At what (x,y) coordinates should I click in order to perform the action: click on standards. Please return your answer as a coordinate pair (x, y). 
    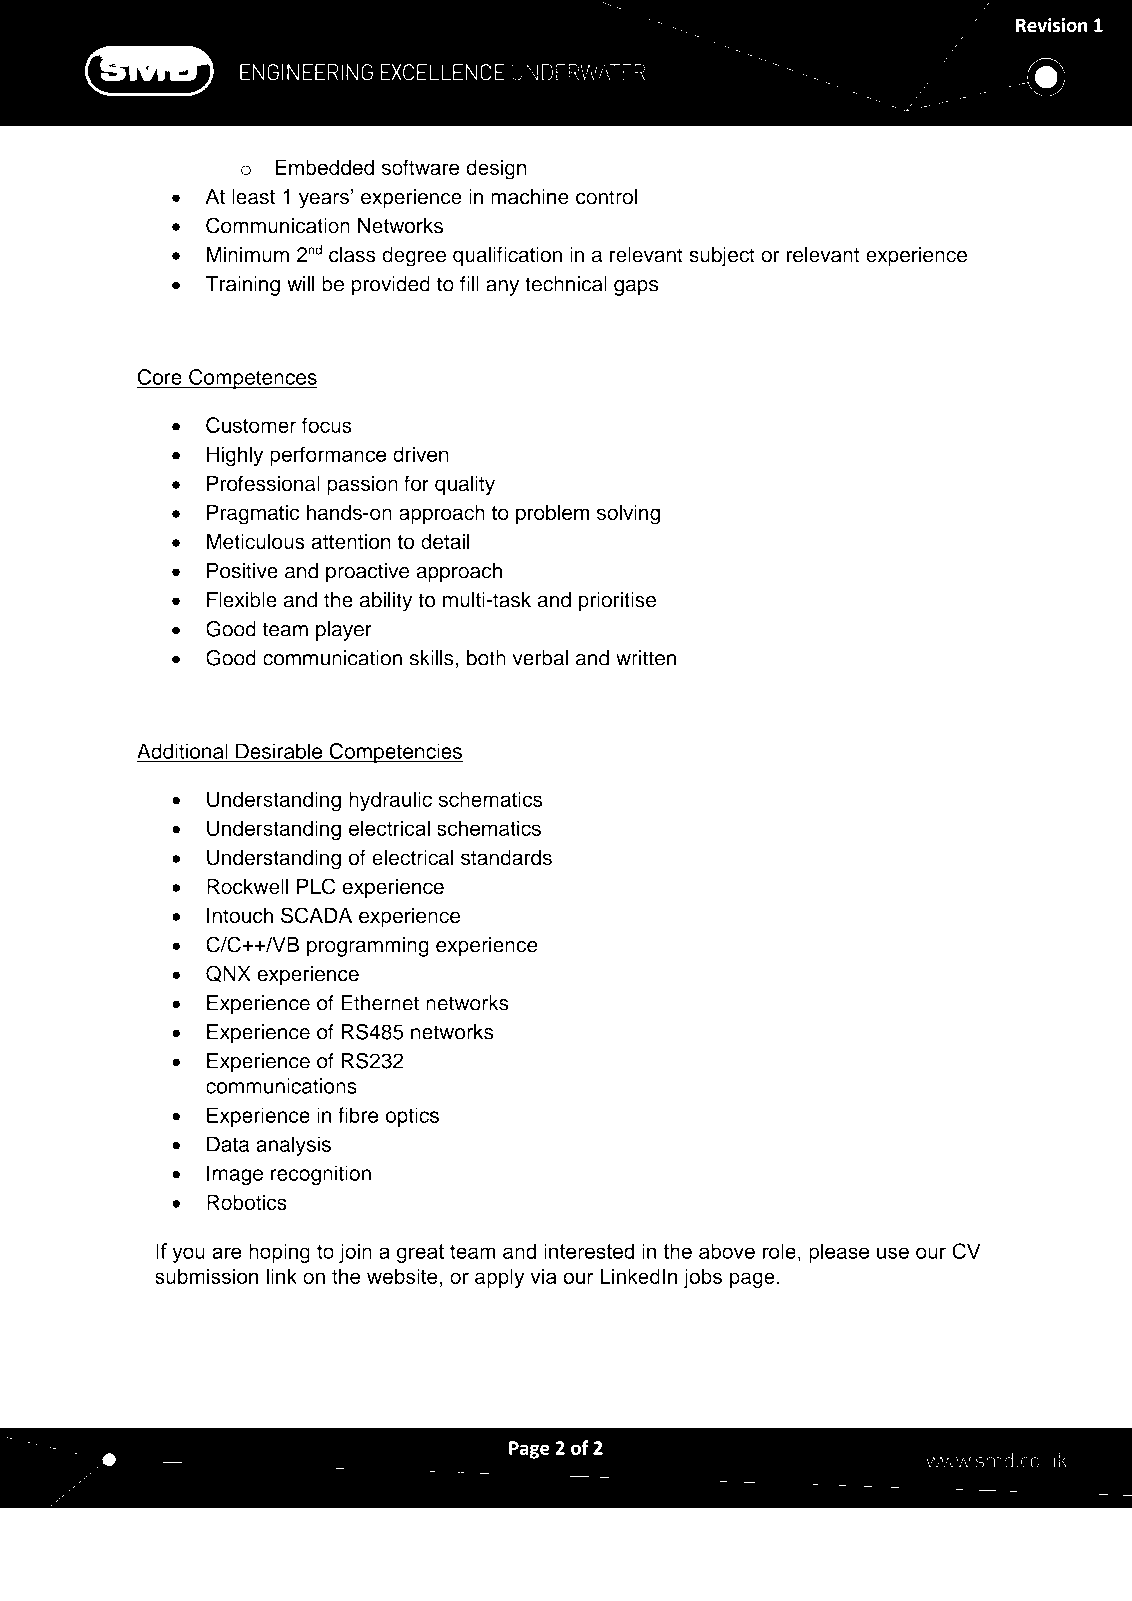
    Looking at the image, I should click on (506, 857).
